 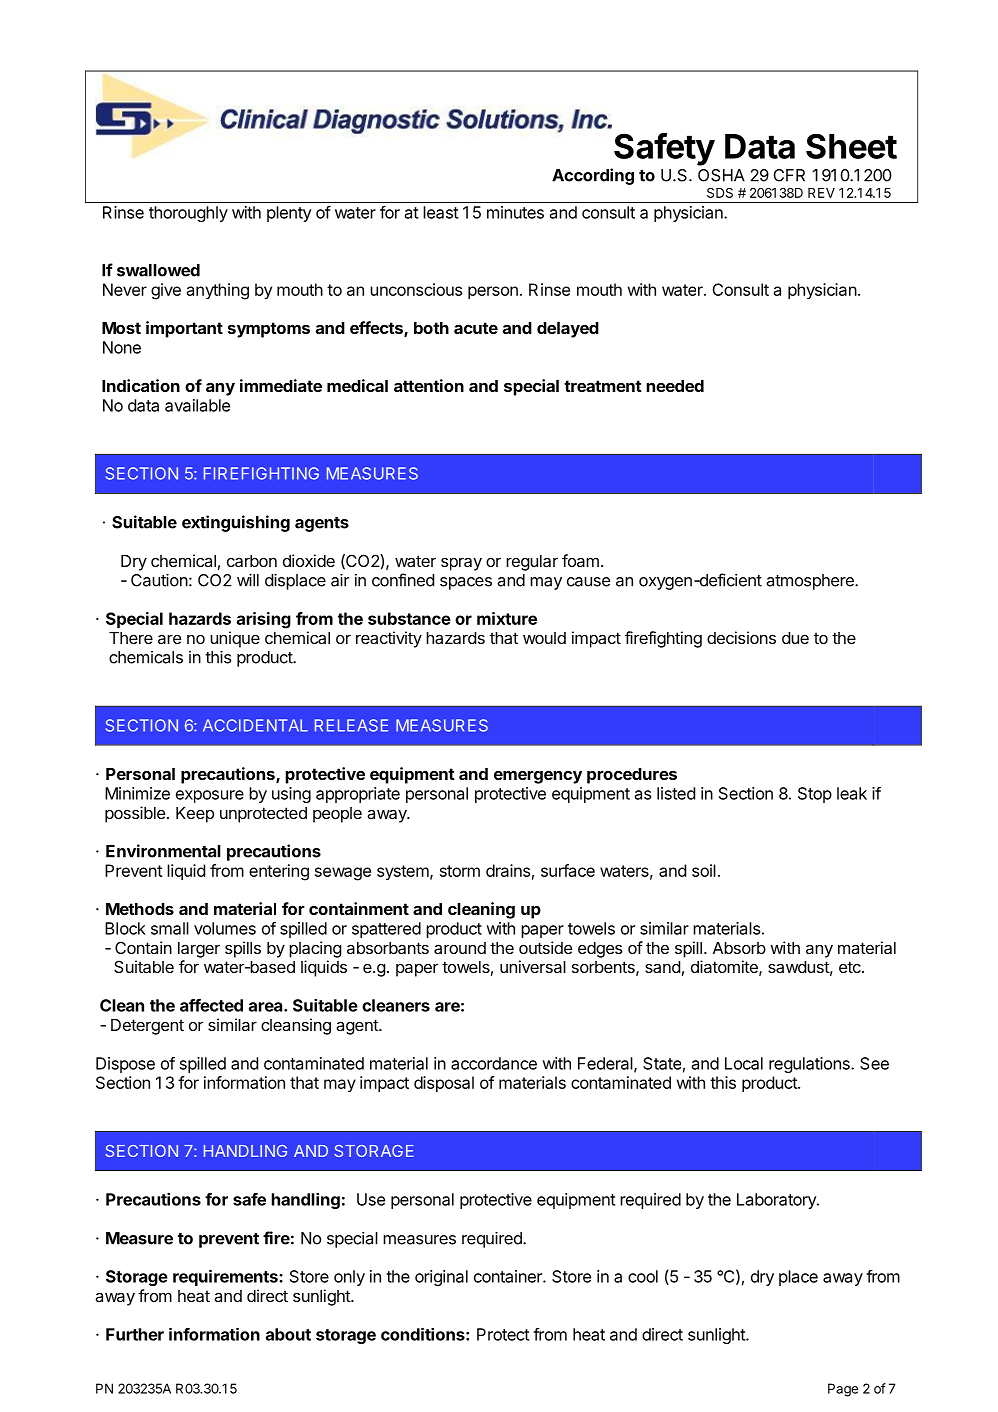 I want to click on affected, so click(x=211, y=1005).
